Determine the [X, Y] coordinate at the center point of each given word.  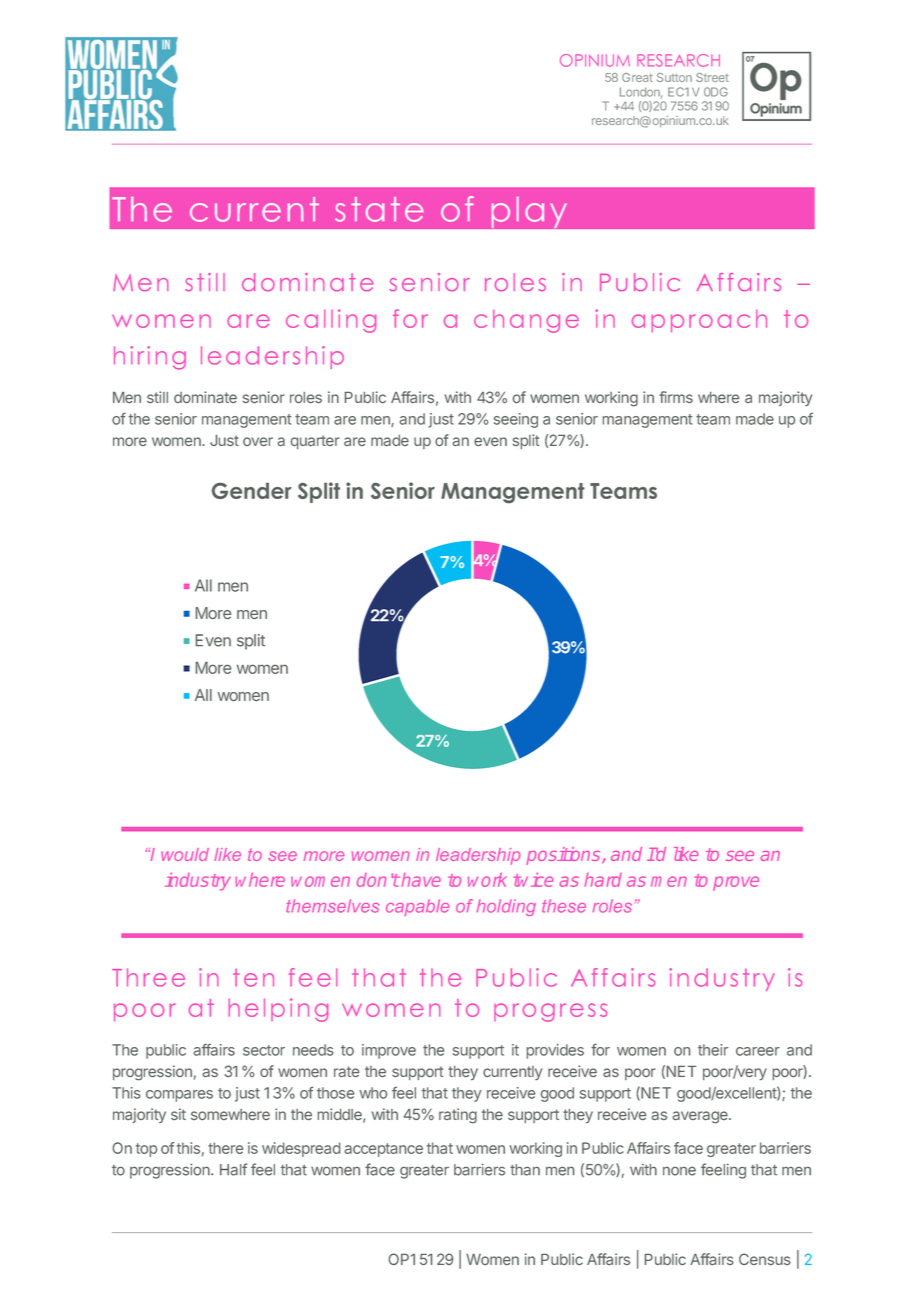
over [258, 441]
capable [417, 907]
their [713, 1050]
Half [233, 1169]
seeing [516, 420]
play [526, 215]
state [379, 209]
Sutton [674, 77]
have [420, 880]
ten [253, 978]
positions [564, 856]
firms [676, 397]
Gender [252, 491]
